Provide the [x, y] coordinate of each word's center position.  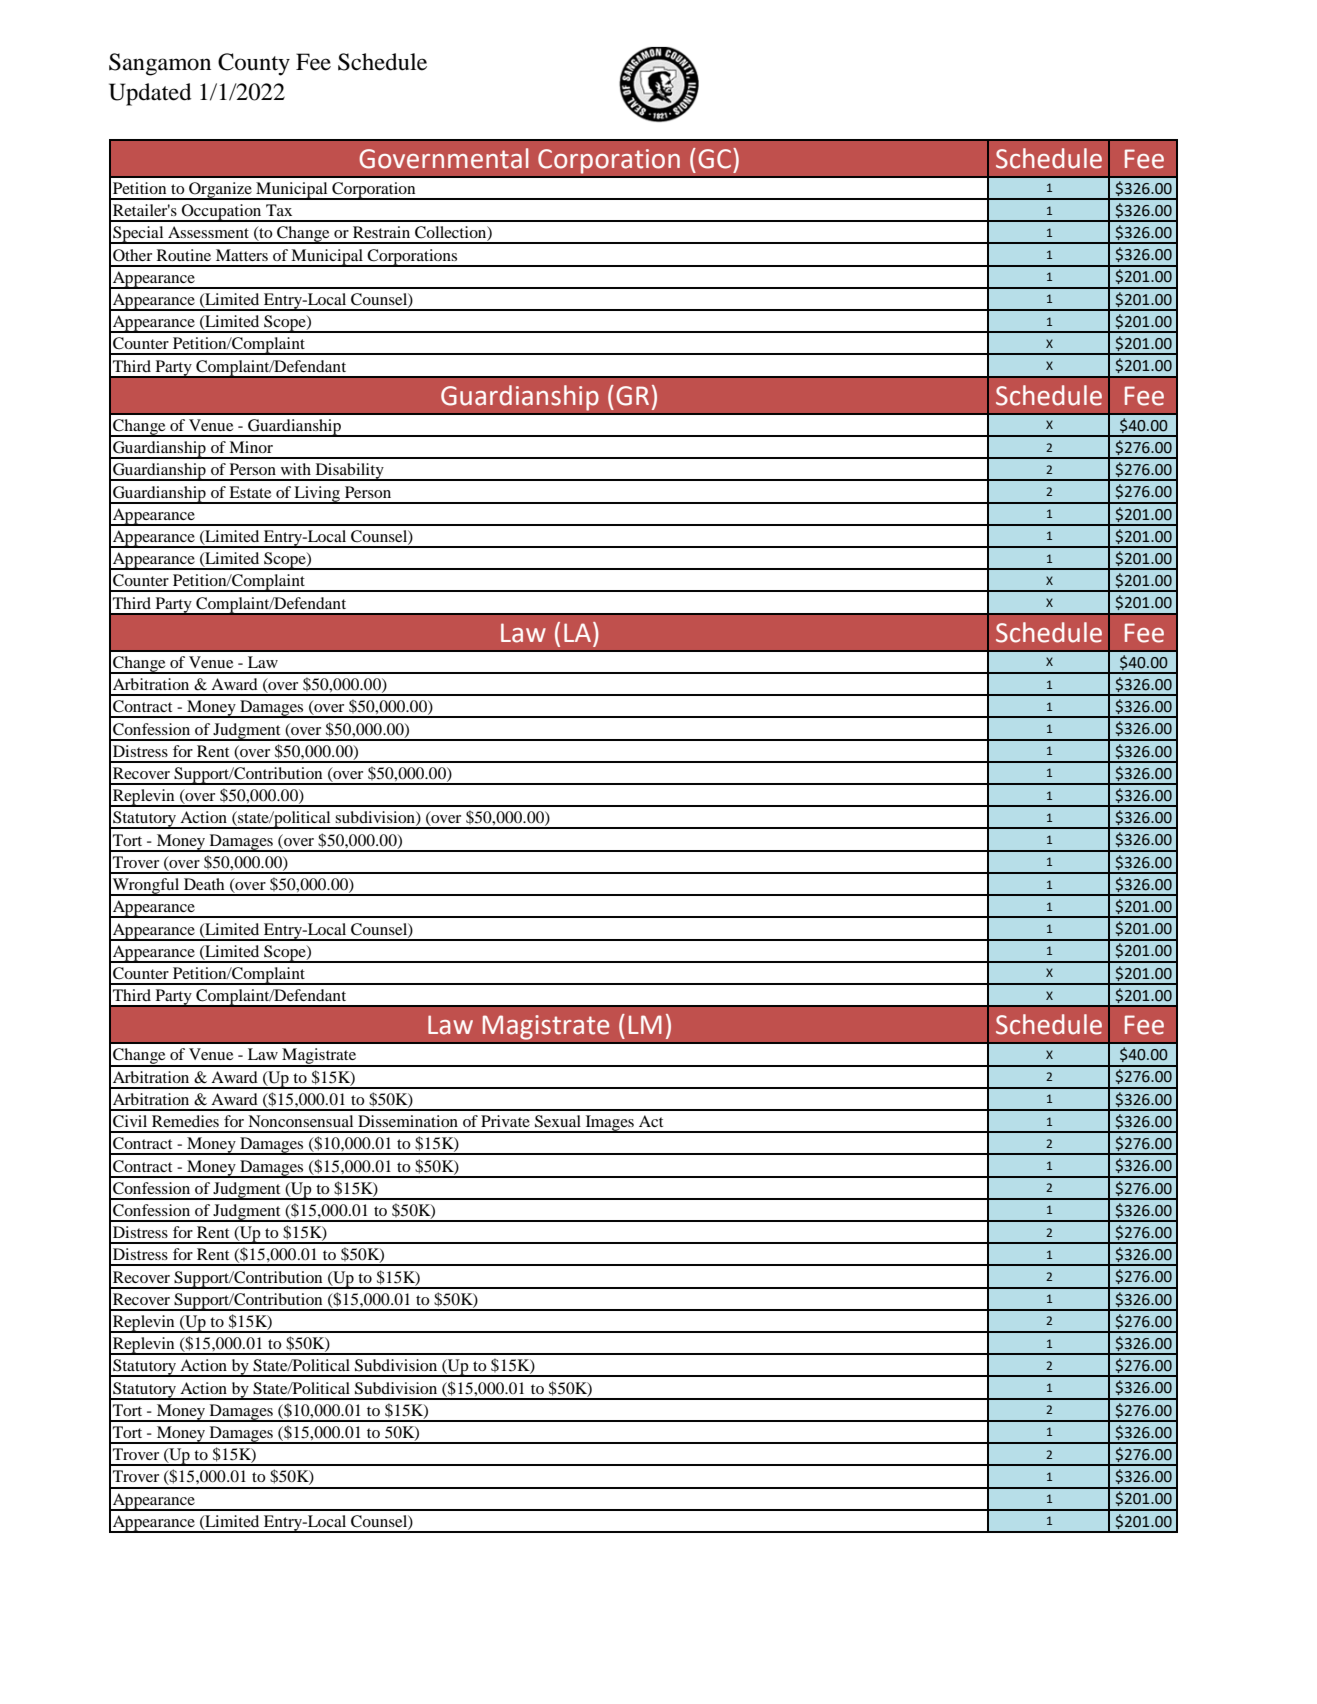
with [296, 469]
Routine [184, 255]
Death [204, 884]
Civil [130, 1121]
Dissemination [408, 1121]
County [254, 64]
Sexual [558, 1121]
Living [317, 495]
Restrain [381, 232]
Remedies [185, 1121]
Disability [349, 472]
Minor [251, 447]
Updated [150, 94]
